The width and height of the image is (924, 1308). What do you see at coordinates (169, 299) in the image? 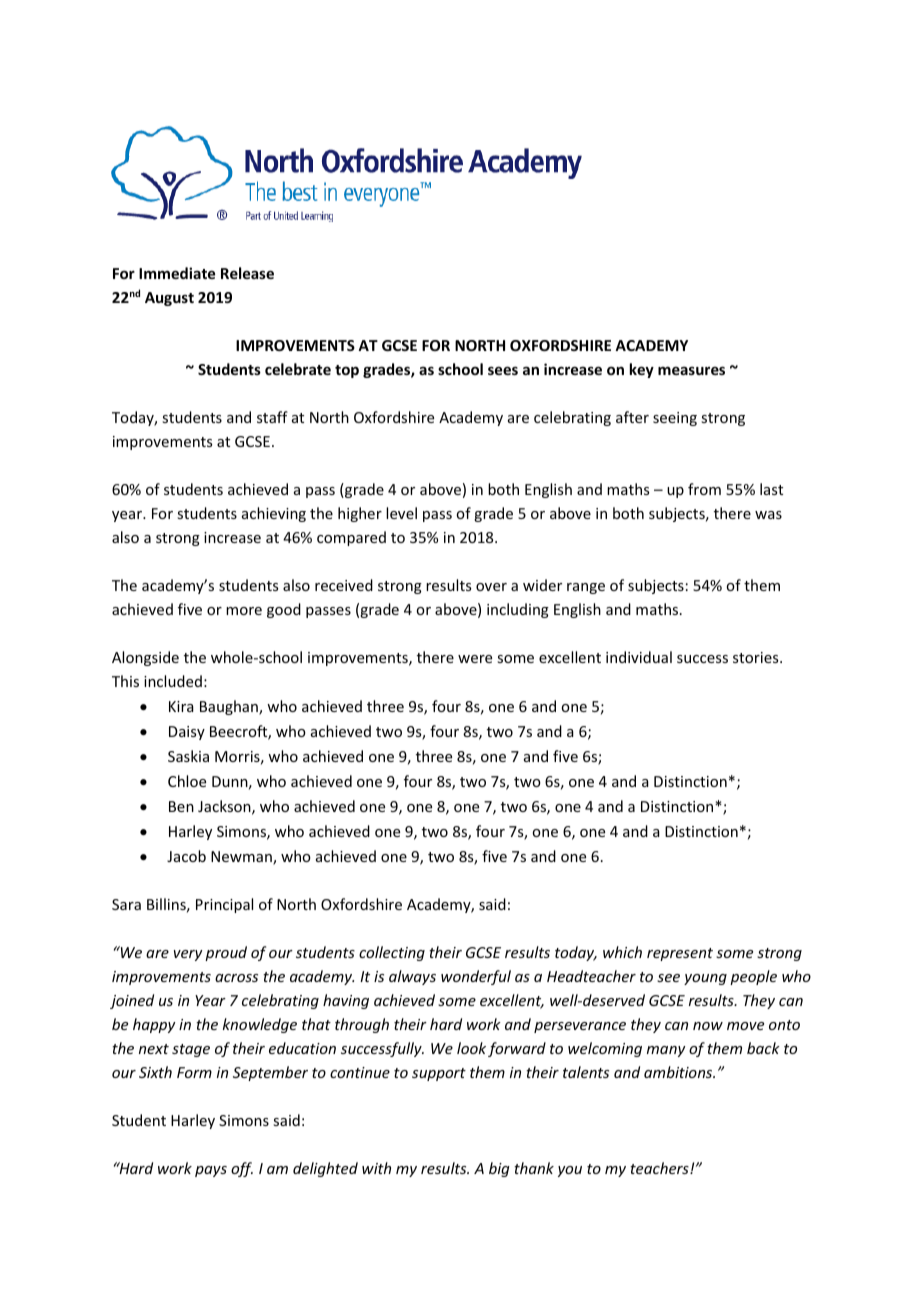
I see `August` at bounding box center [169, 299].
